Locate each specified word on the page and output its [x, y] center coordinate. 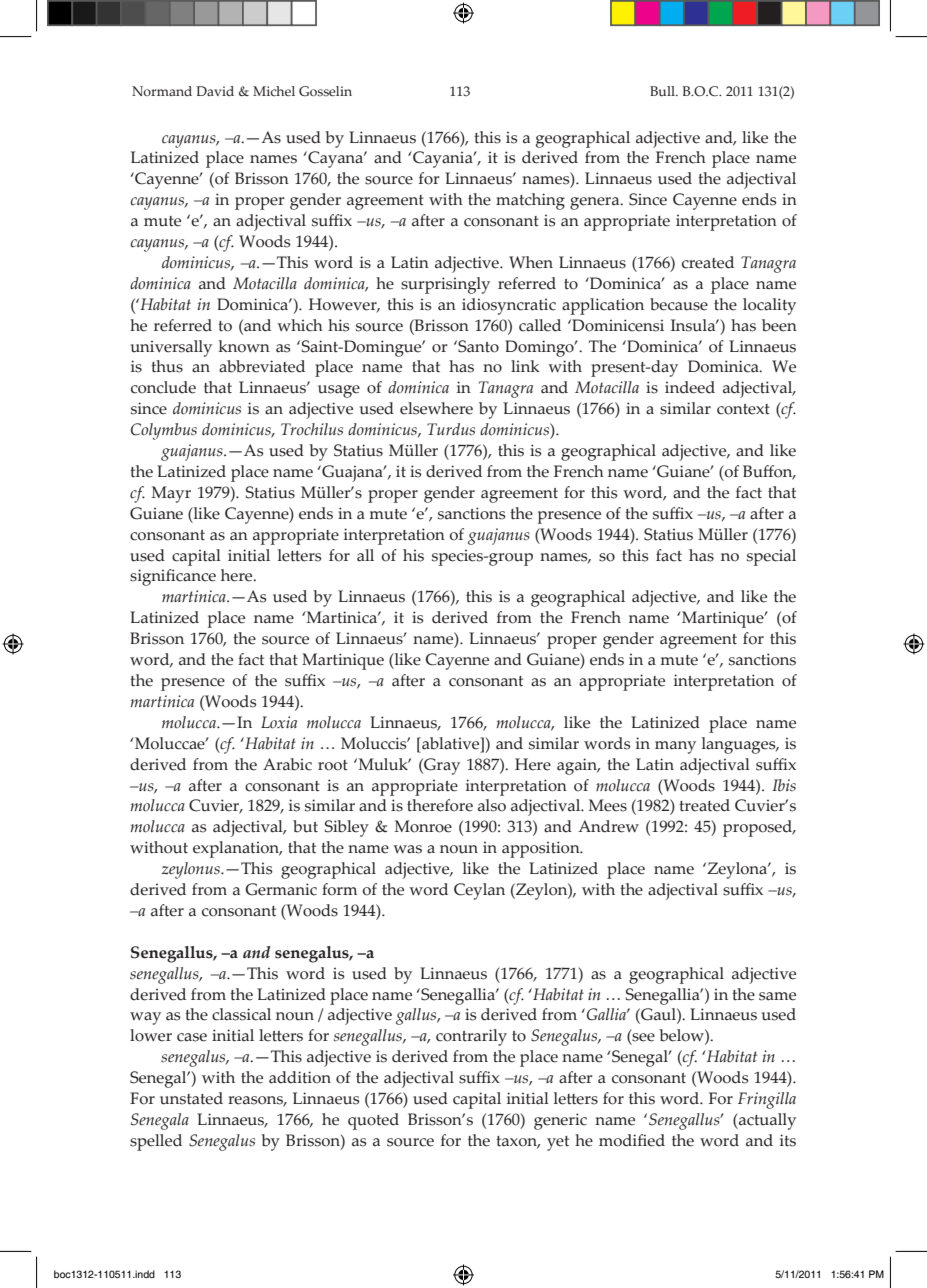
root [333, 765]
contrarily [471, 1037]
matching [530, 201]
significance [173, 577]
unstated [191, 1098]
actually [766, 1121]
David [215, 91]
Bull [663, 91]
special [771, 557]
